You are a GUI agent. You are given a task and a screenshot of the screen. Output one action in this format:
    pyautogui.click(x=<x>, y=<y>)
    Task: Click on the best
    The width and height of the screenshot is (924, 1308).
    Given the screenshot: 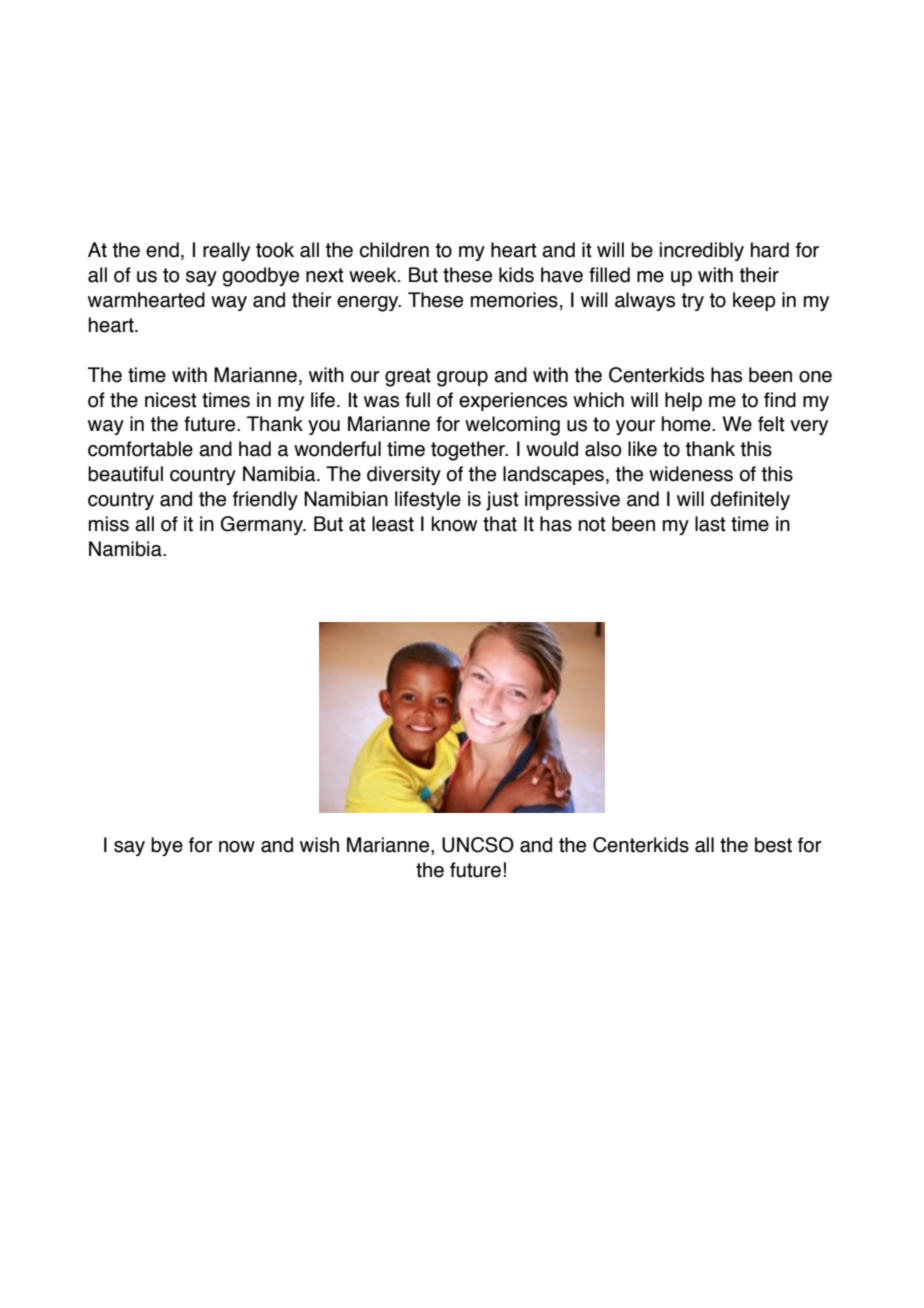 What is the action you would take?
    pyautogui.click(x=773, y=845)
